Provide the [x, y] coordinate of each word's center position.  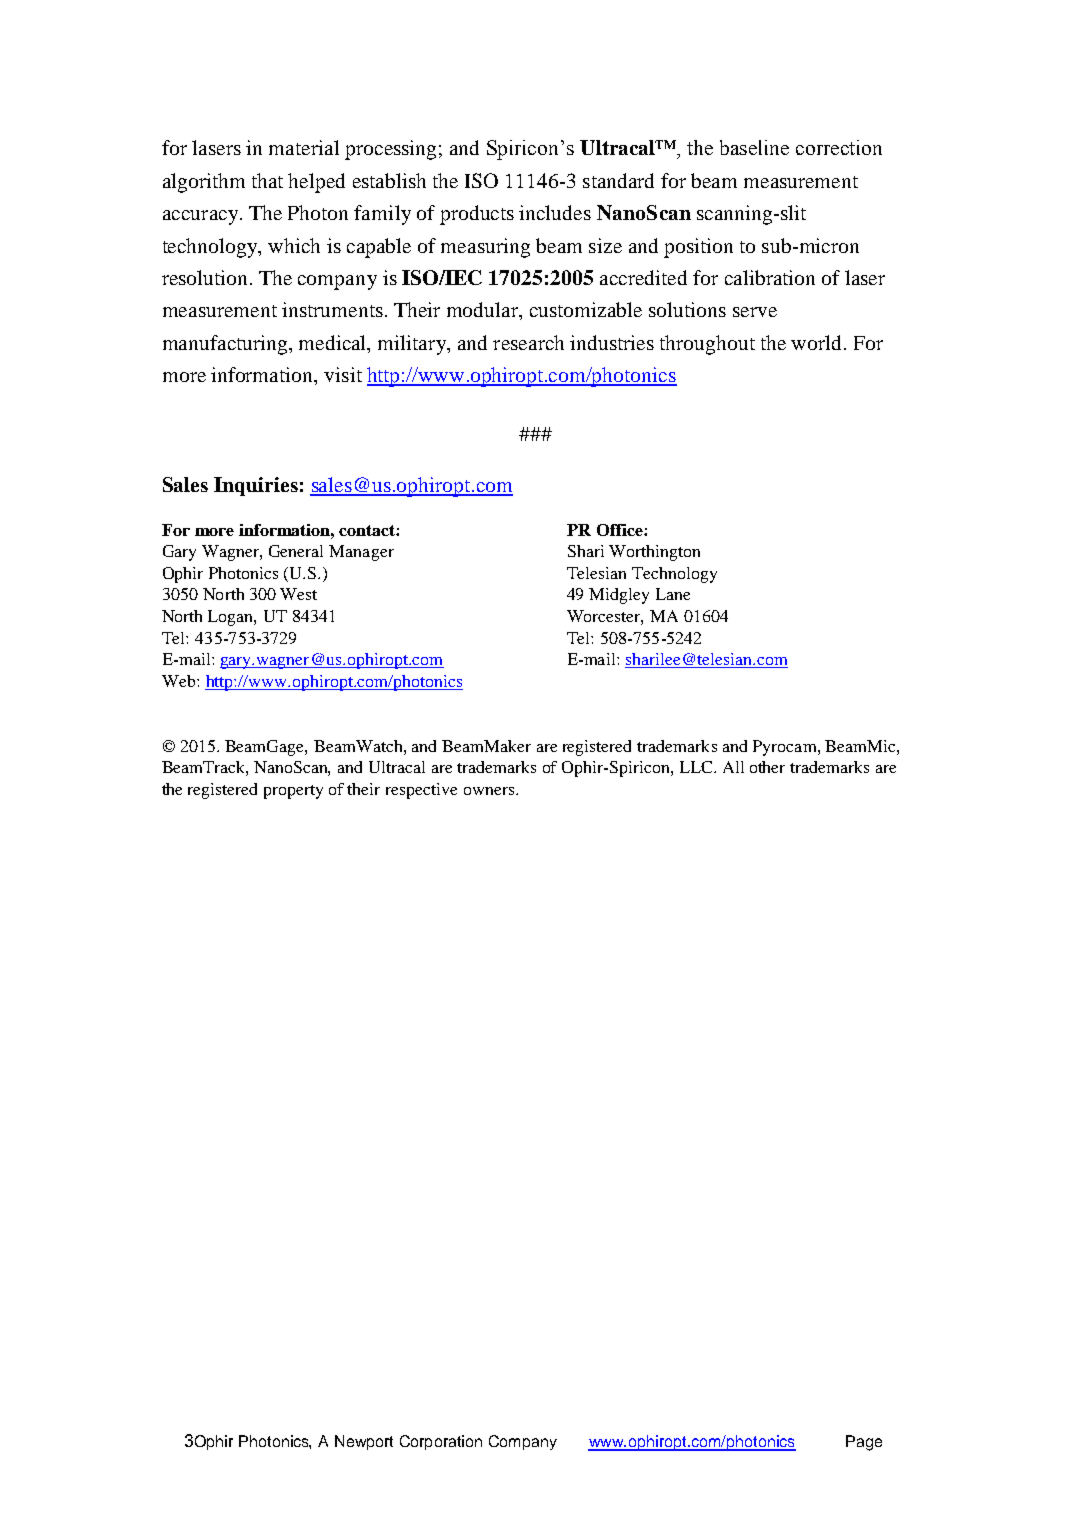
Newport [364, 1442]
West [298, 594]
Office [621, 530]
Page [864, 1443]
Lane [673, 594]
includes [555, 212]
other [767, 767]
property [293, 792]
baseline [754, 147]
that [267, 180]
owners [490, 791]
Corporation [441, 1442]
